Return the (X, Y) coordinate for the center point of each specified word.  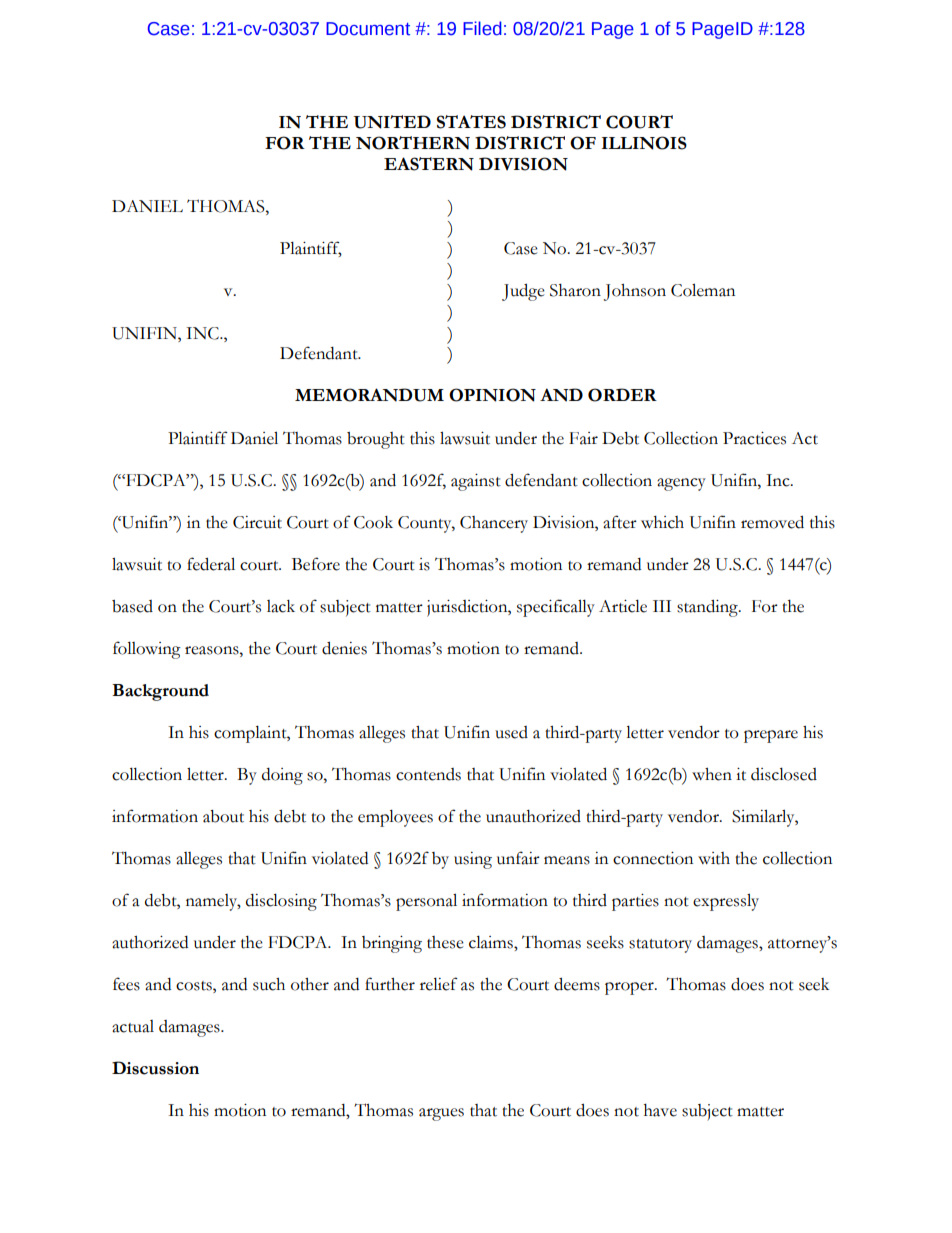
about (223, 816)
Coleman (703, 290)
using (473, 860)
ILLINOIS (644, 143)
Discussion (155, 1068)
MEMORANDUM (369, 395)
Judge (523, 292)
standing (708, 608)
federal (211, 564)
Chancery (494, 524)
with (714, 858)
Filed (482, 28)
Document (368, 29)
